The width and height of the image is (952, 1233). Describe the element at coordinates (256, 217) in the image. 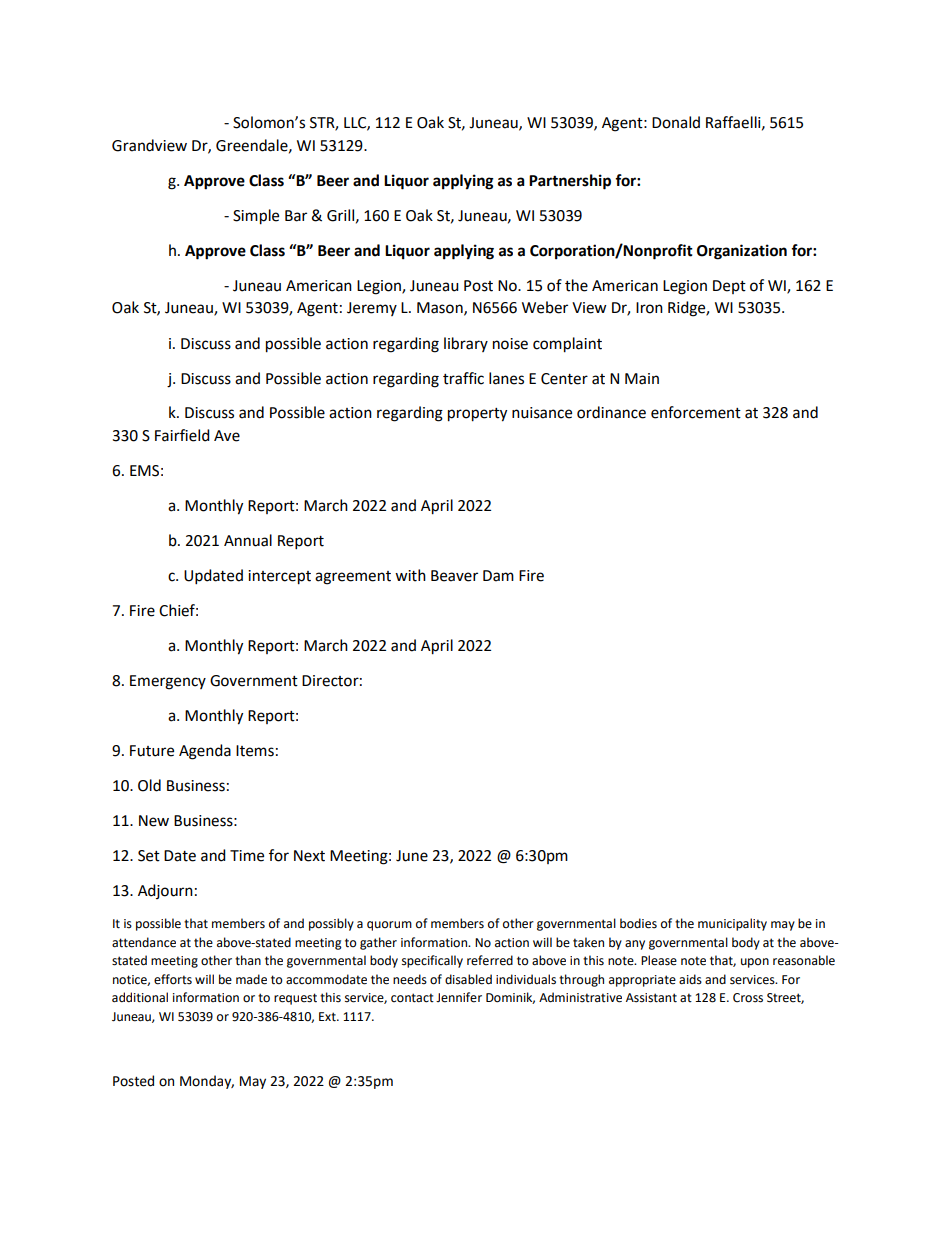

I see `Simple` at that location.
